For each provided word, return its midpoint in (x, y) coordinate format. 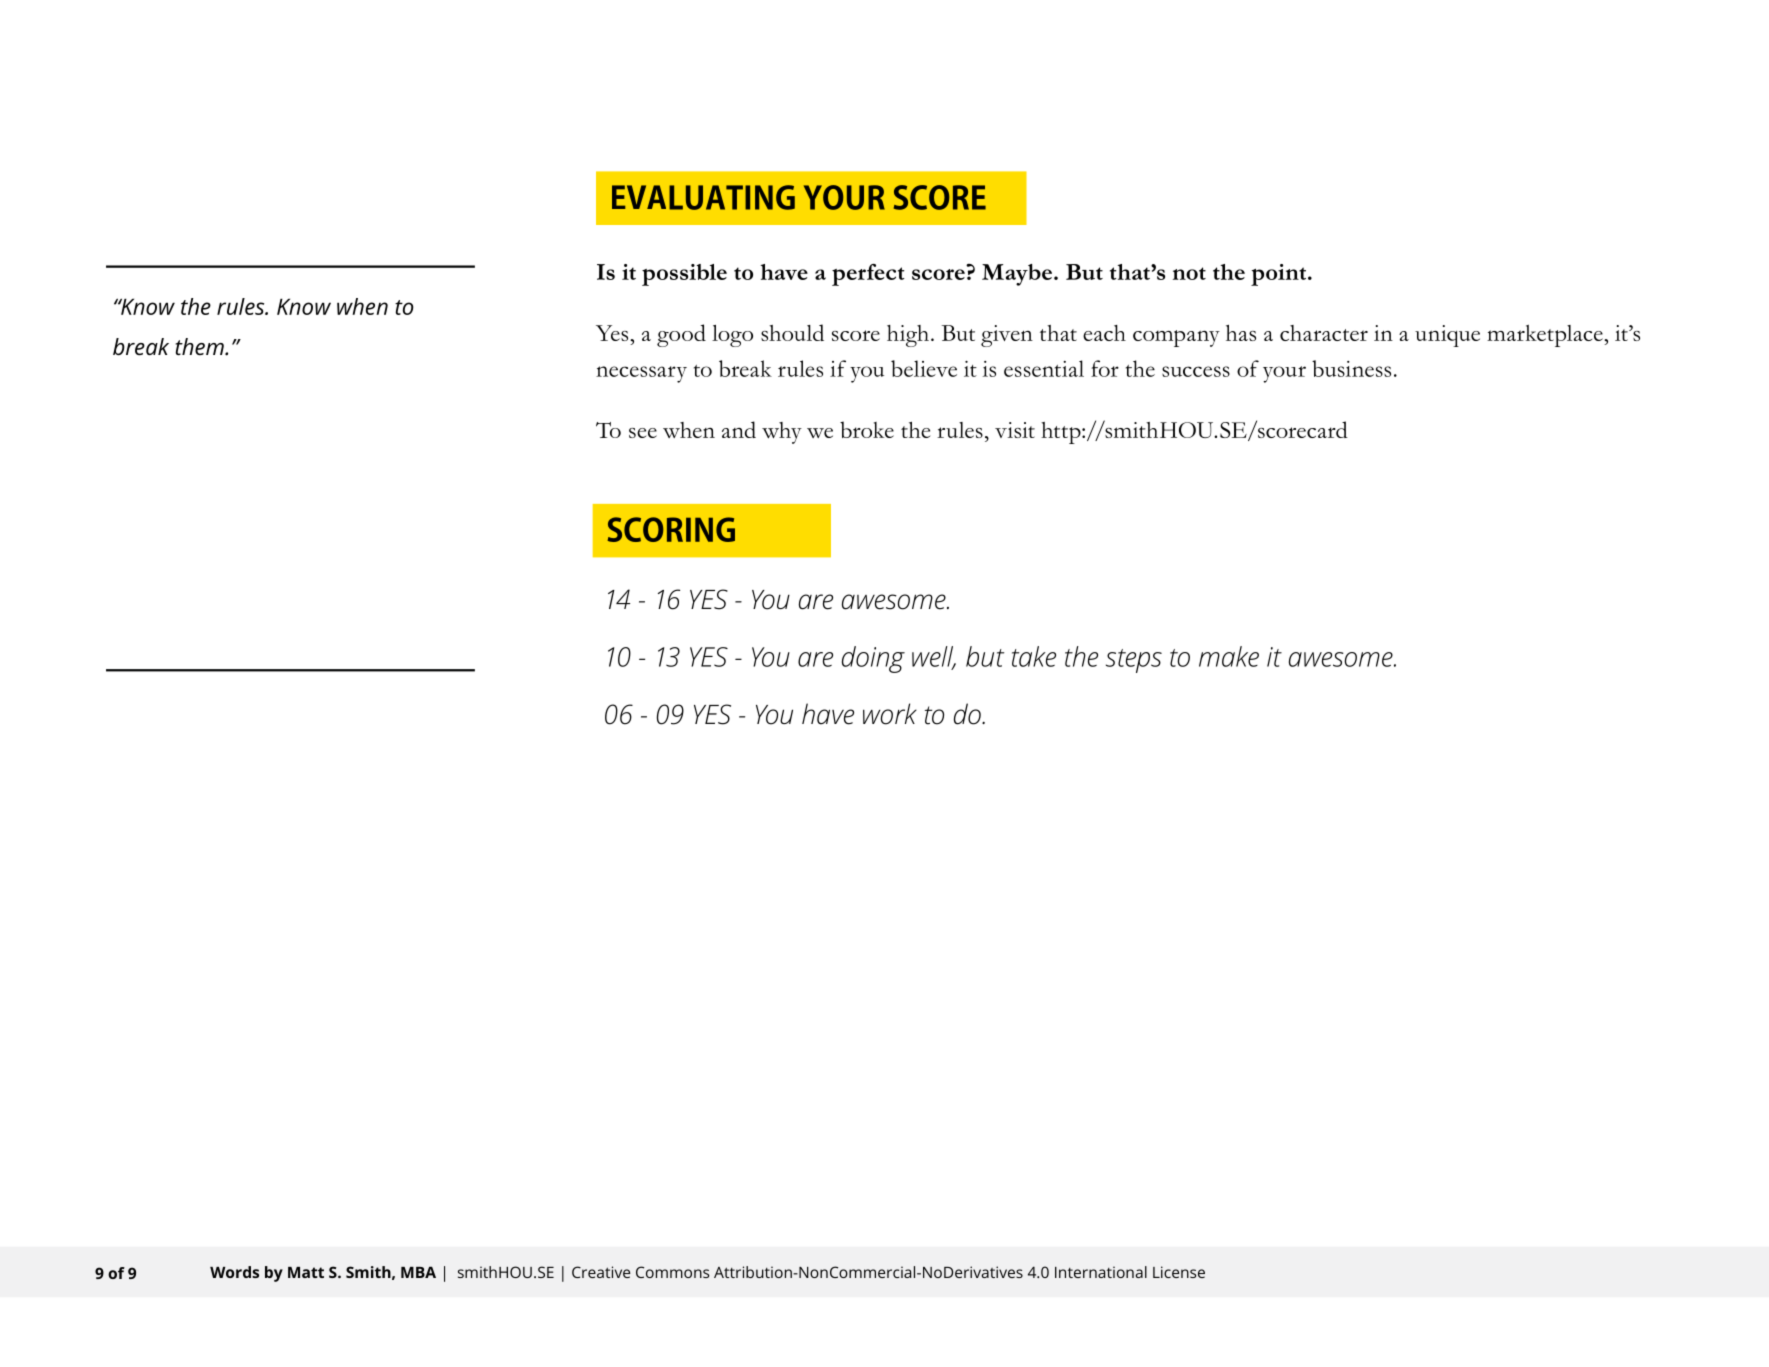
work (890, 714)
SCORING (671, 529)
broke (867, 429)
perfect (868, 275)
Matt (306, 1272)
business (1351, 368)
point (1280, 275)
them (200, 346)
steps (1134, 661)
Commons (672, 1272)
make (1229, 656)
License (1179, 1272)
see (643, 433)
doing (873, 659)
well (934, 657)
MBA (418, 1272)
